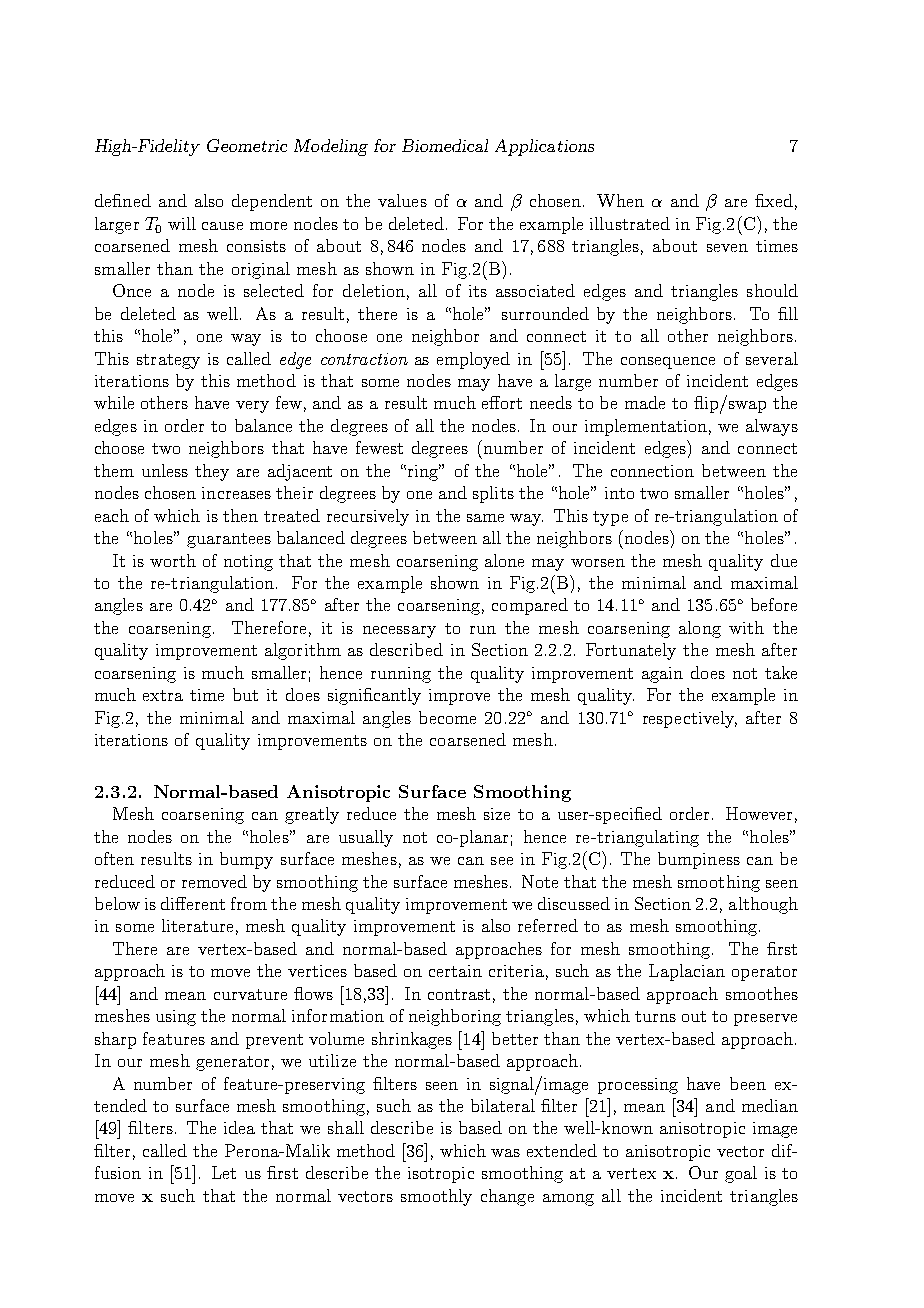  I want to click on into, so click(619, 493).
